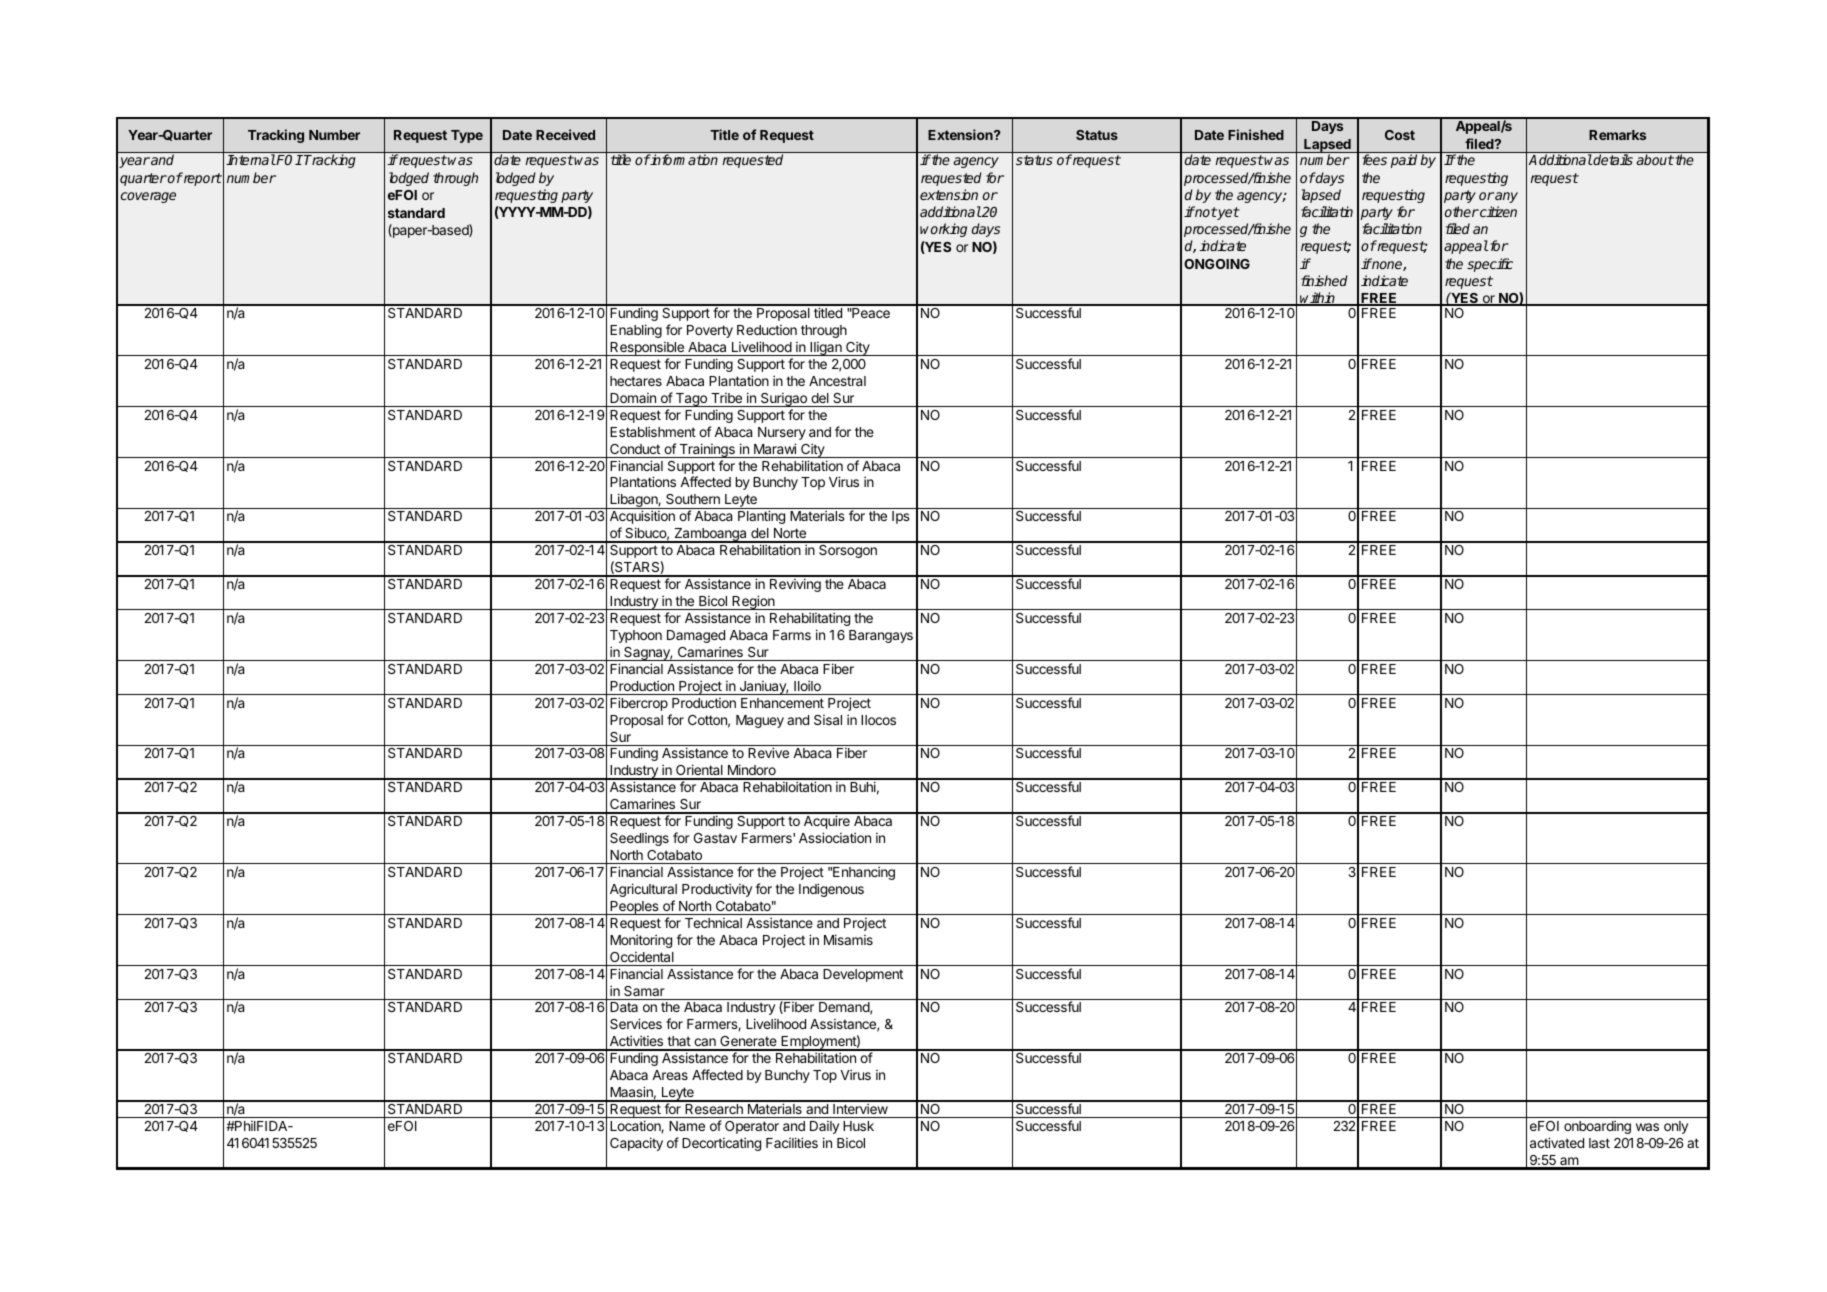  I want to click on Conduct, so click(635, 449).
